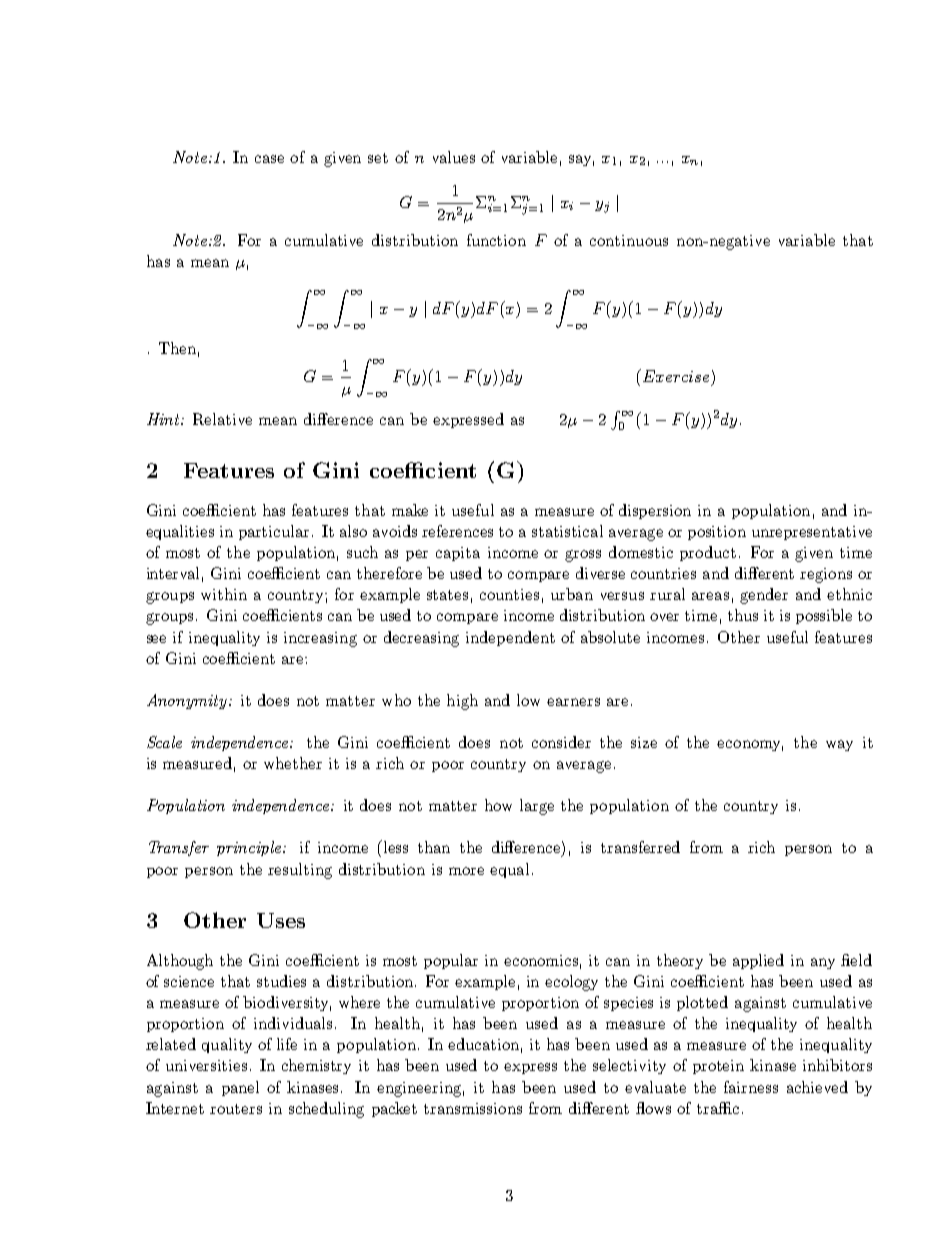  I want to click on particular, so click(276, 532).
